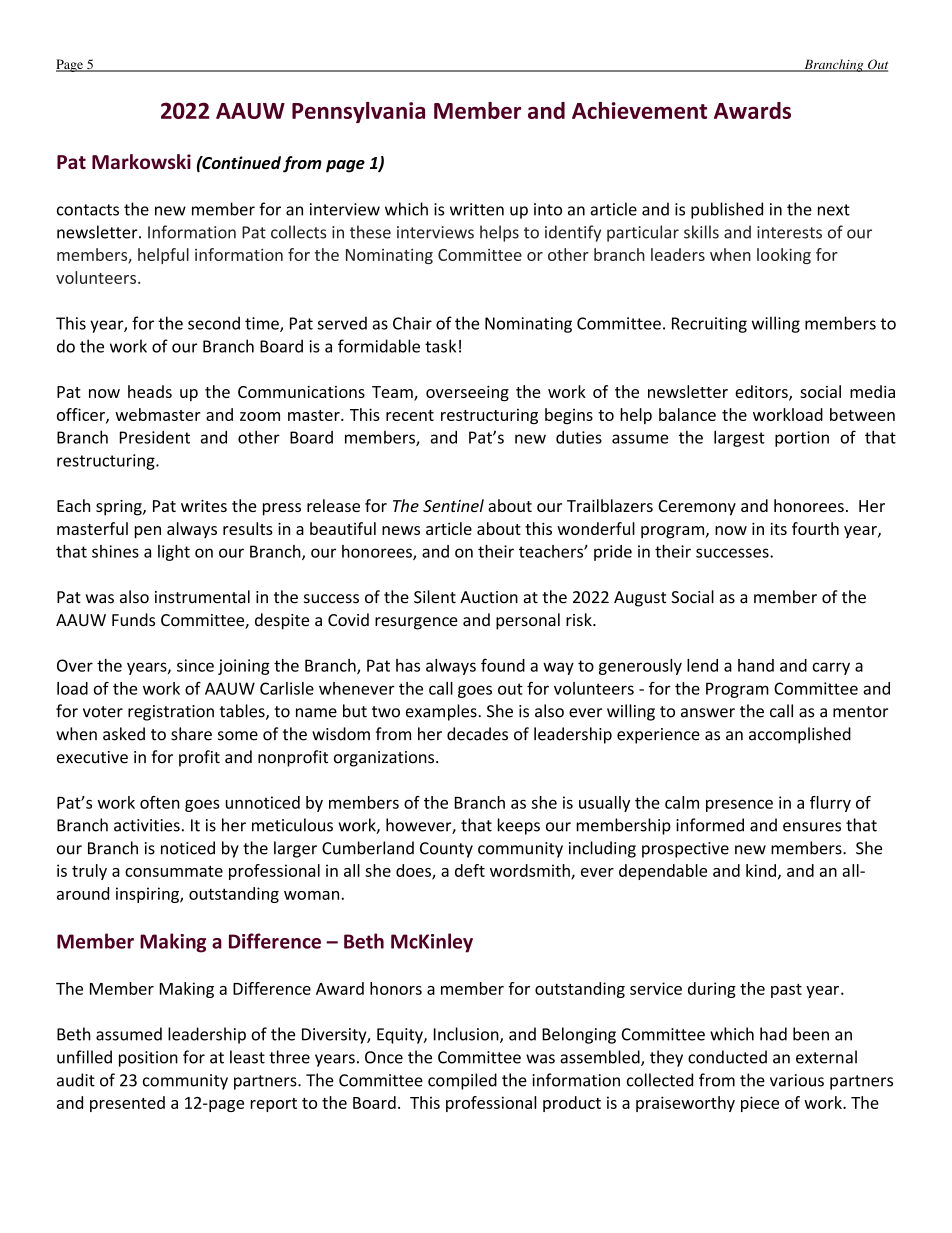  I want to click on President, so click(155, 437).
